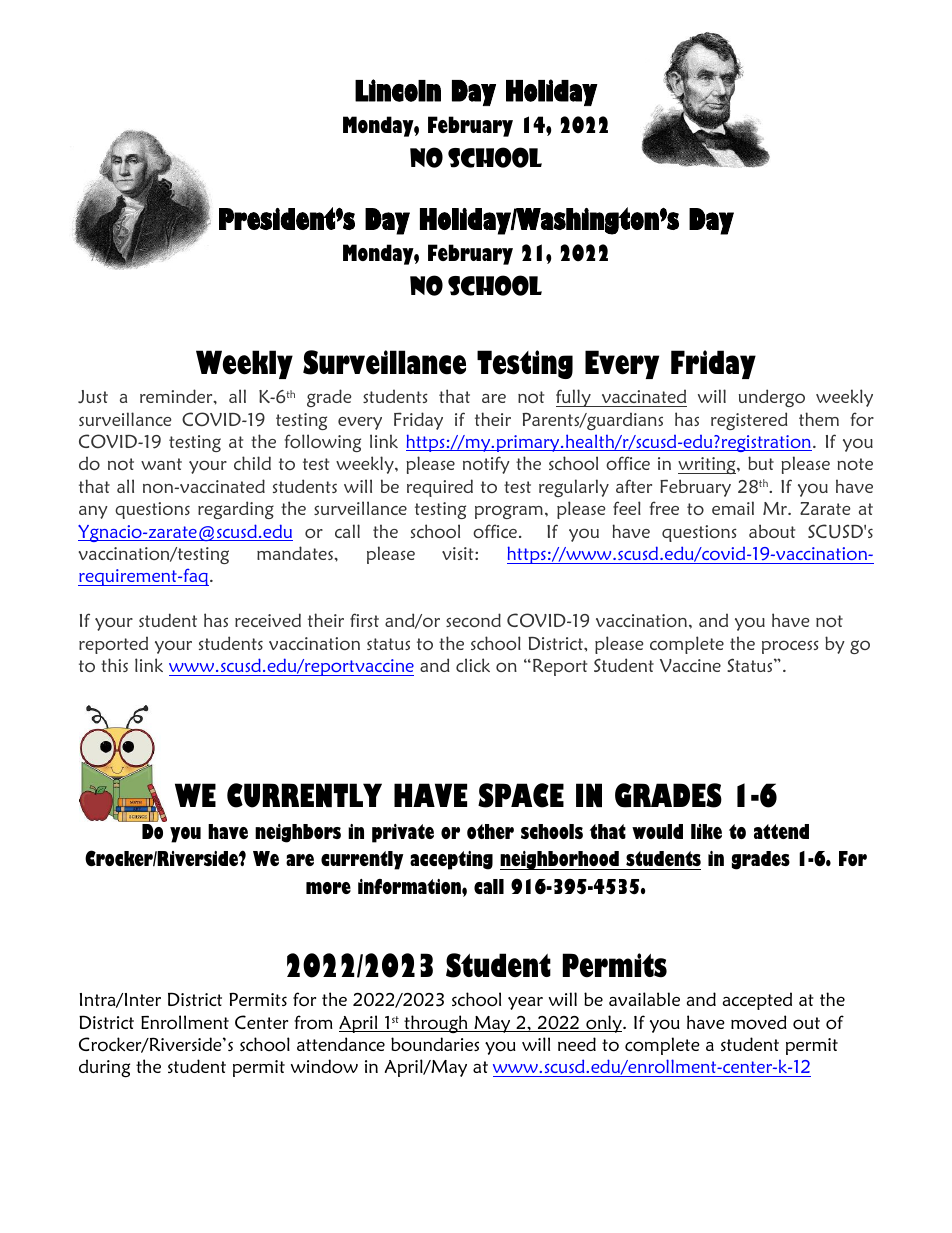 This screenshot has width=952, height=1233. What do you see at coordinates (104, 1068) in the screenshot?
I see `during` at bounding box center [104, 1068].
